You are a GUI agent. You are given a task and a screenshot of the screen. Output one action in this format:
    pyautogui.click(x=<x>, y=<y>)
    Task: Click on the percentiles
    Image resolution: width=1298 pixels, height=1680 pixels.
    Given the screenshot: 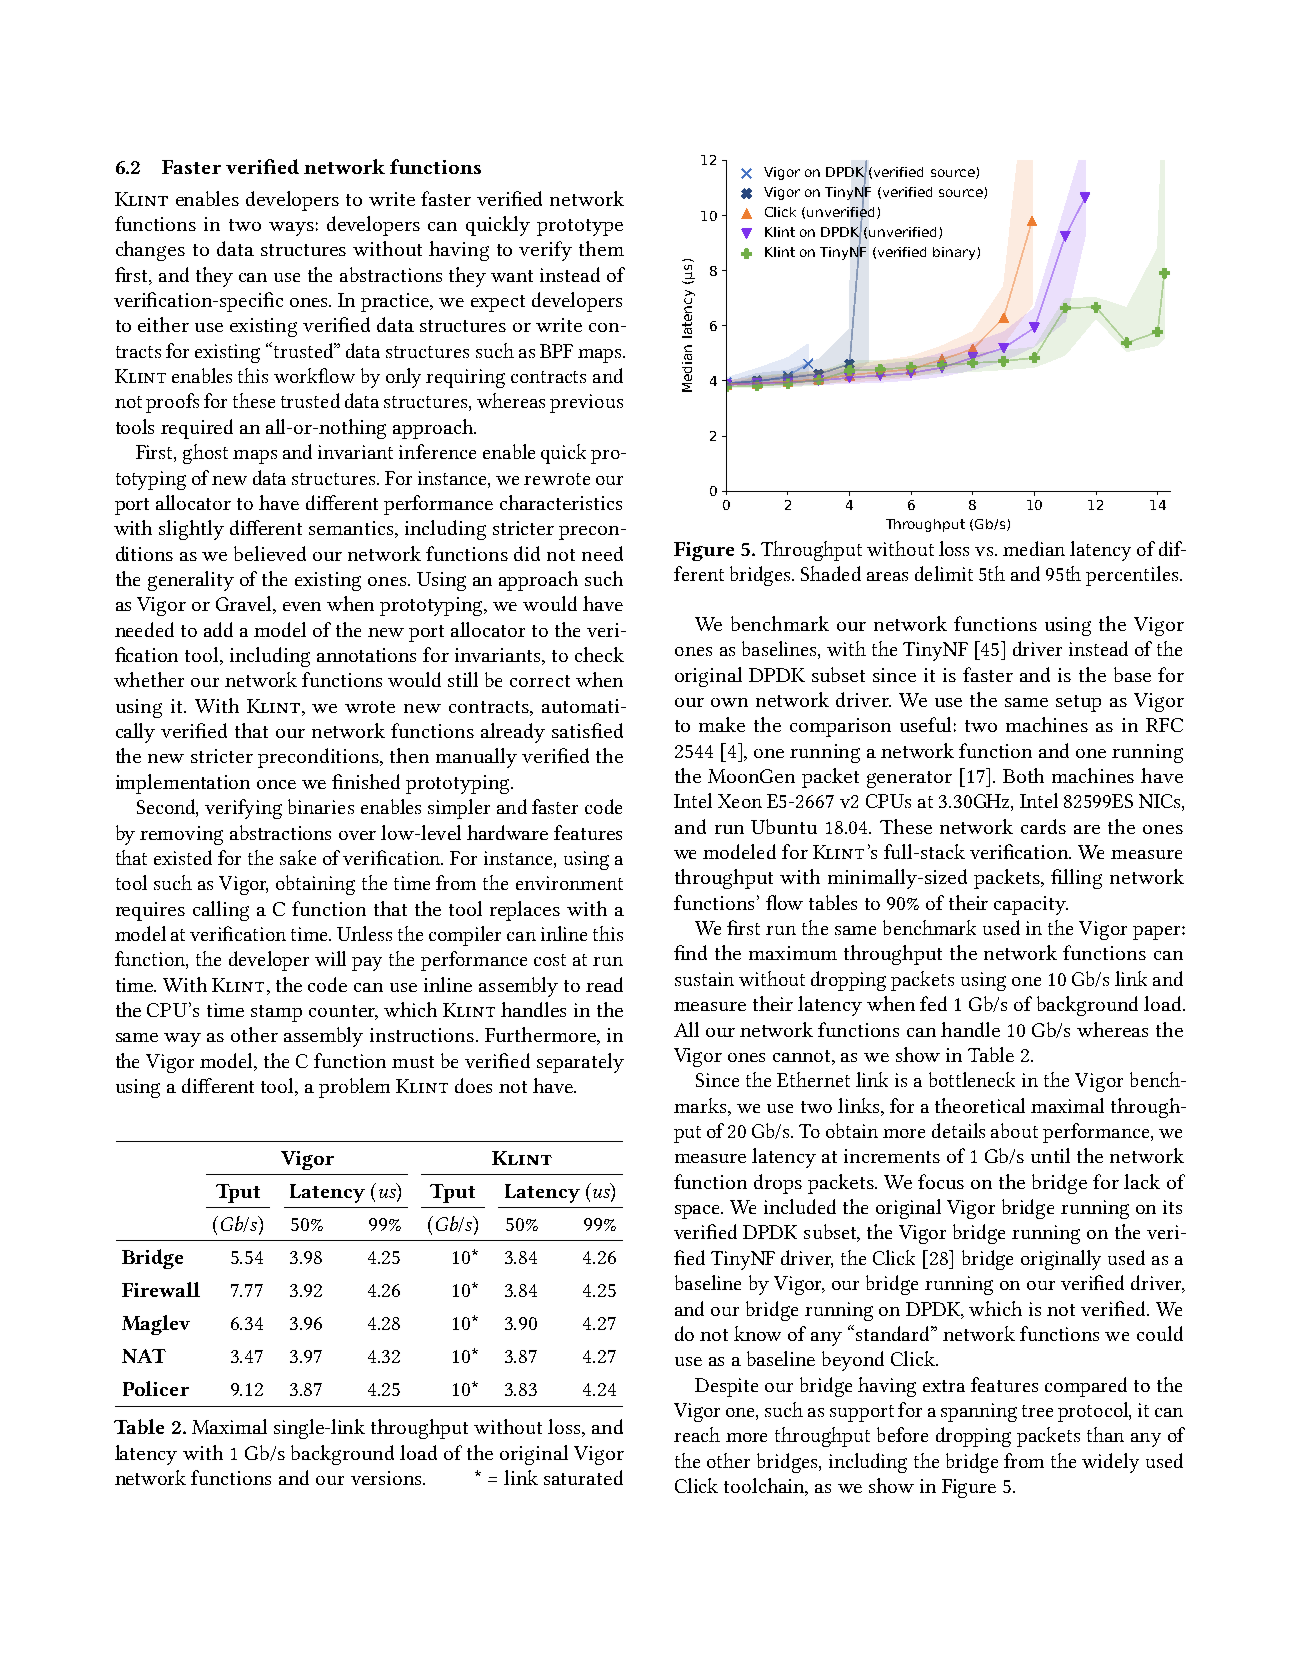 What is the action you would take?
    pyautogui.click(x=1133, y=576)
